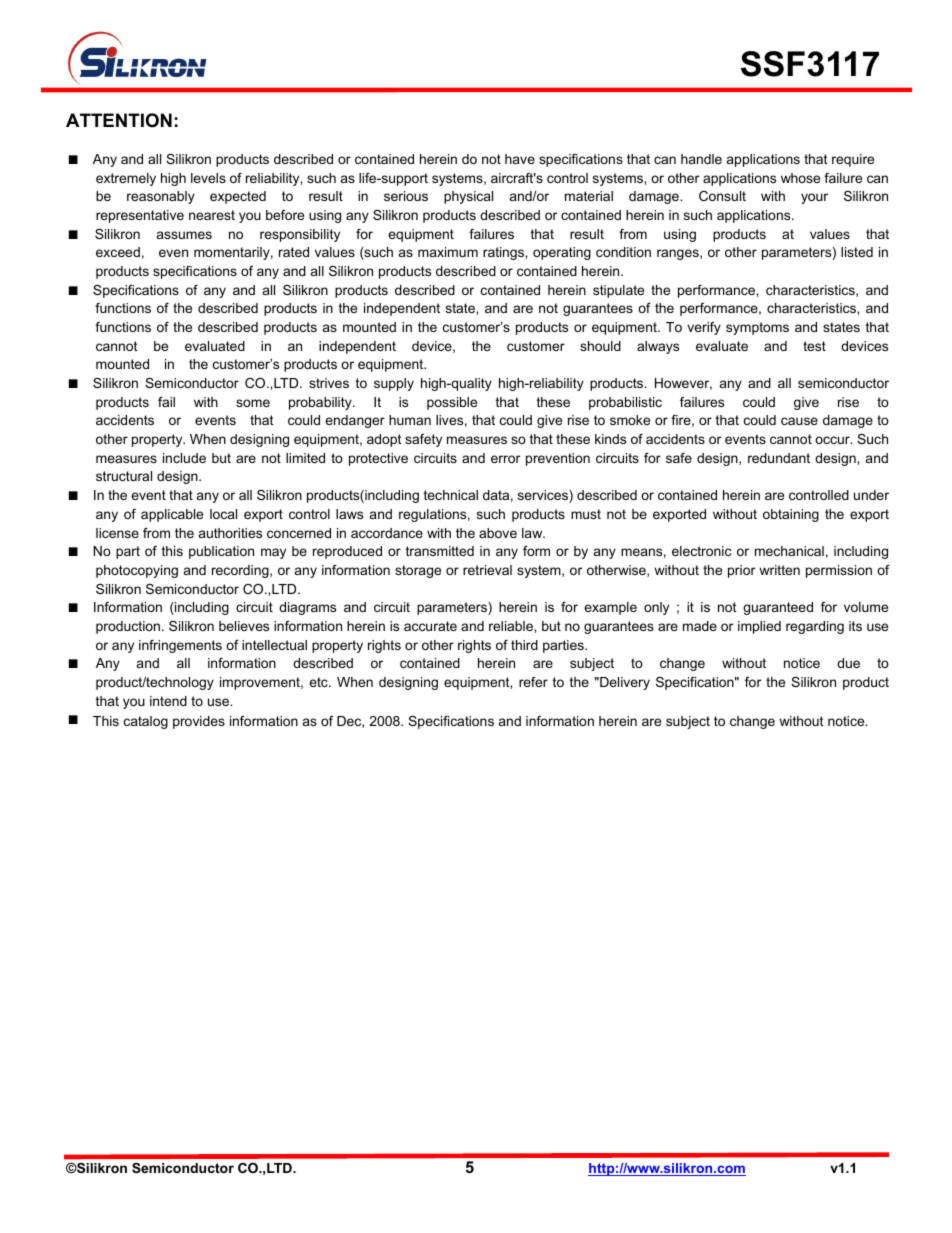 This image has height=1233, width=952. I want to click on cause, so click(799, 421).
